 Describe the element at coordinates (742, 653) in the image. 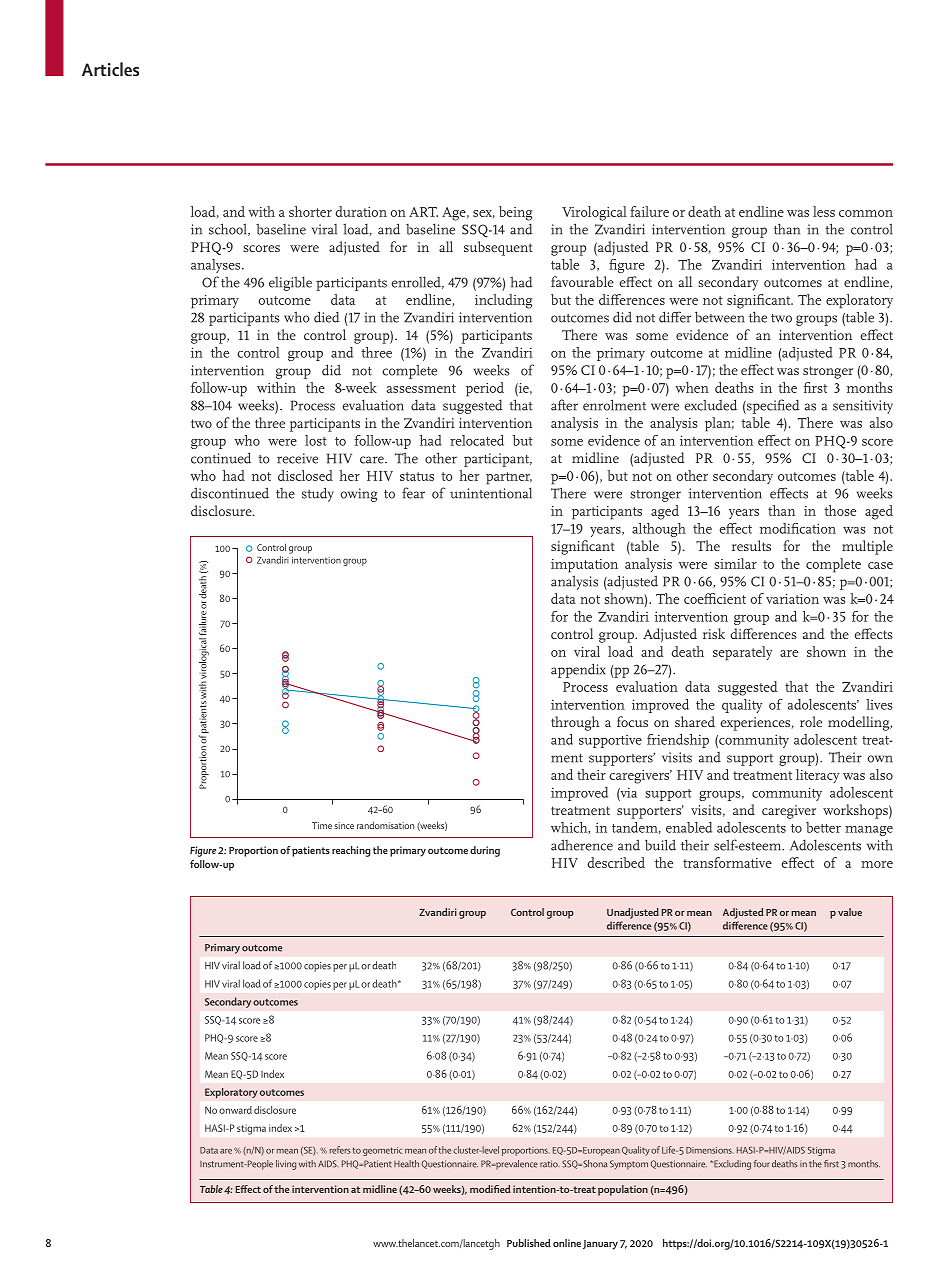

I see `separately` at that location.
